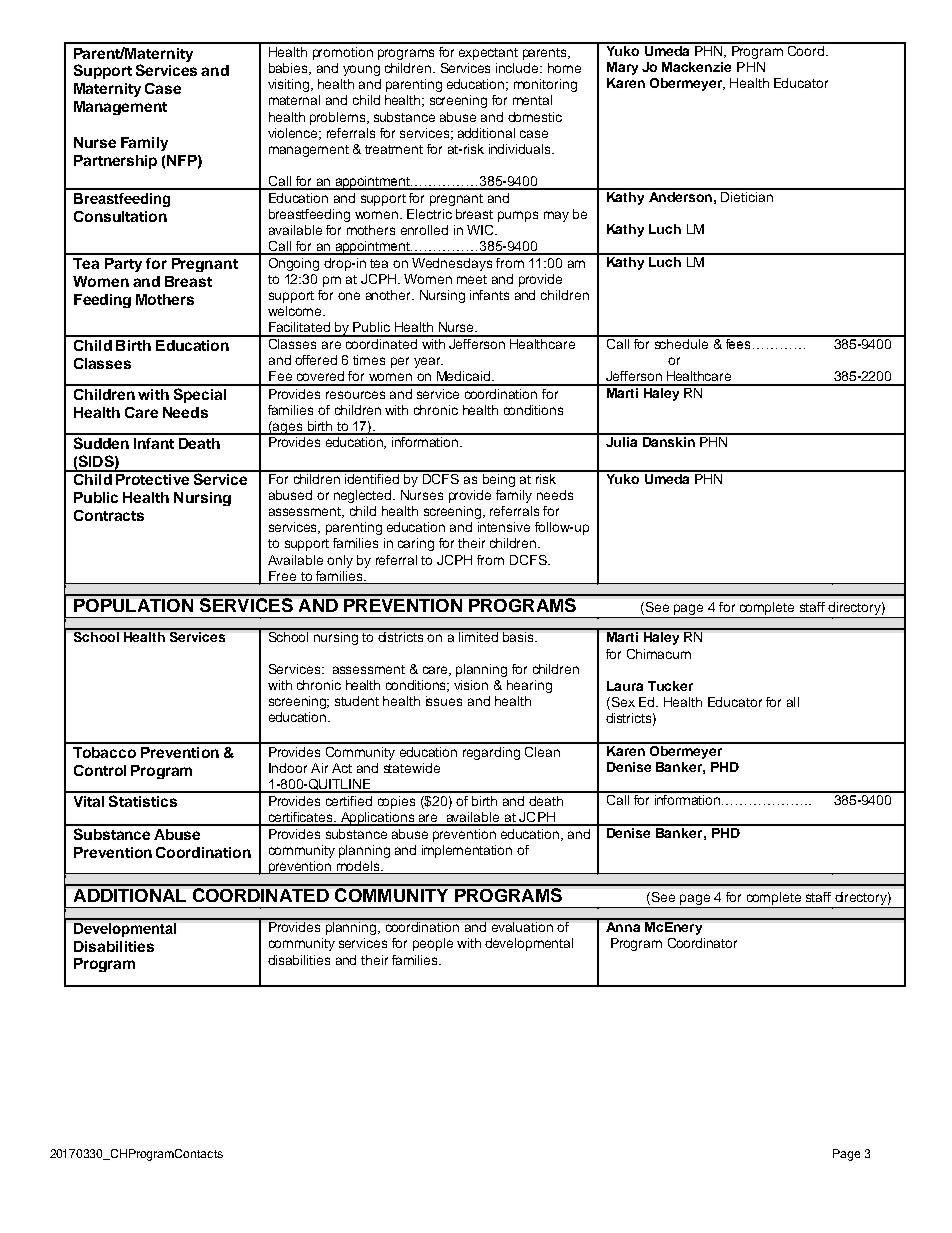 The width and height of the screenshot is (952, 1233). Describe the element at coordinates (290, 85) in the screenshot. I see `visiting` at that location.
